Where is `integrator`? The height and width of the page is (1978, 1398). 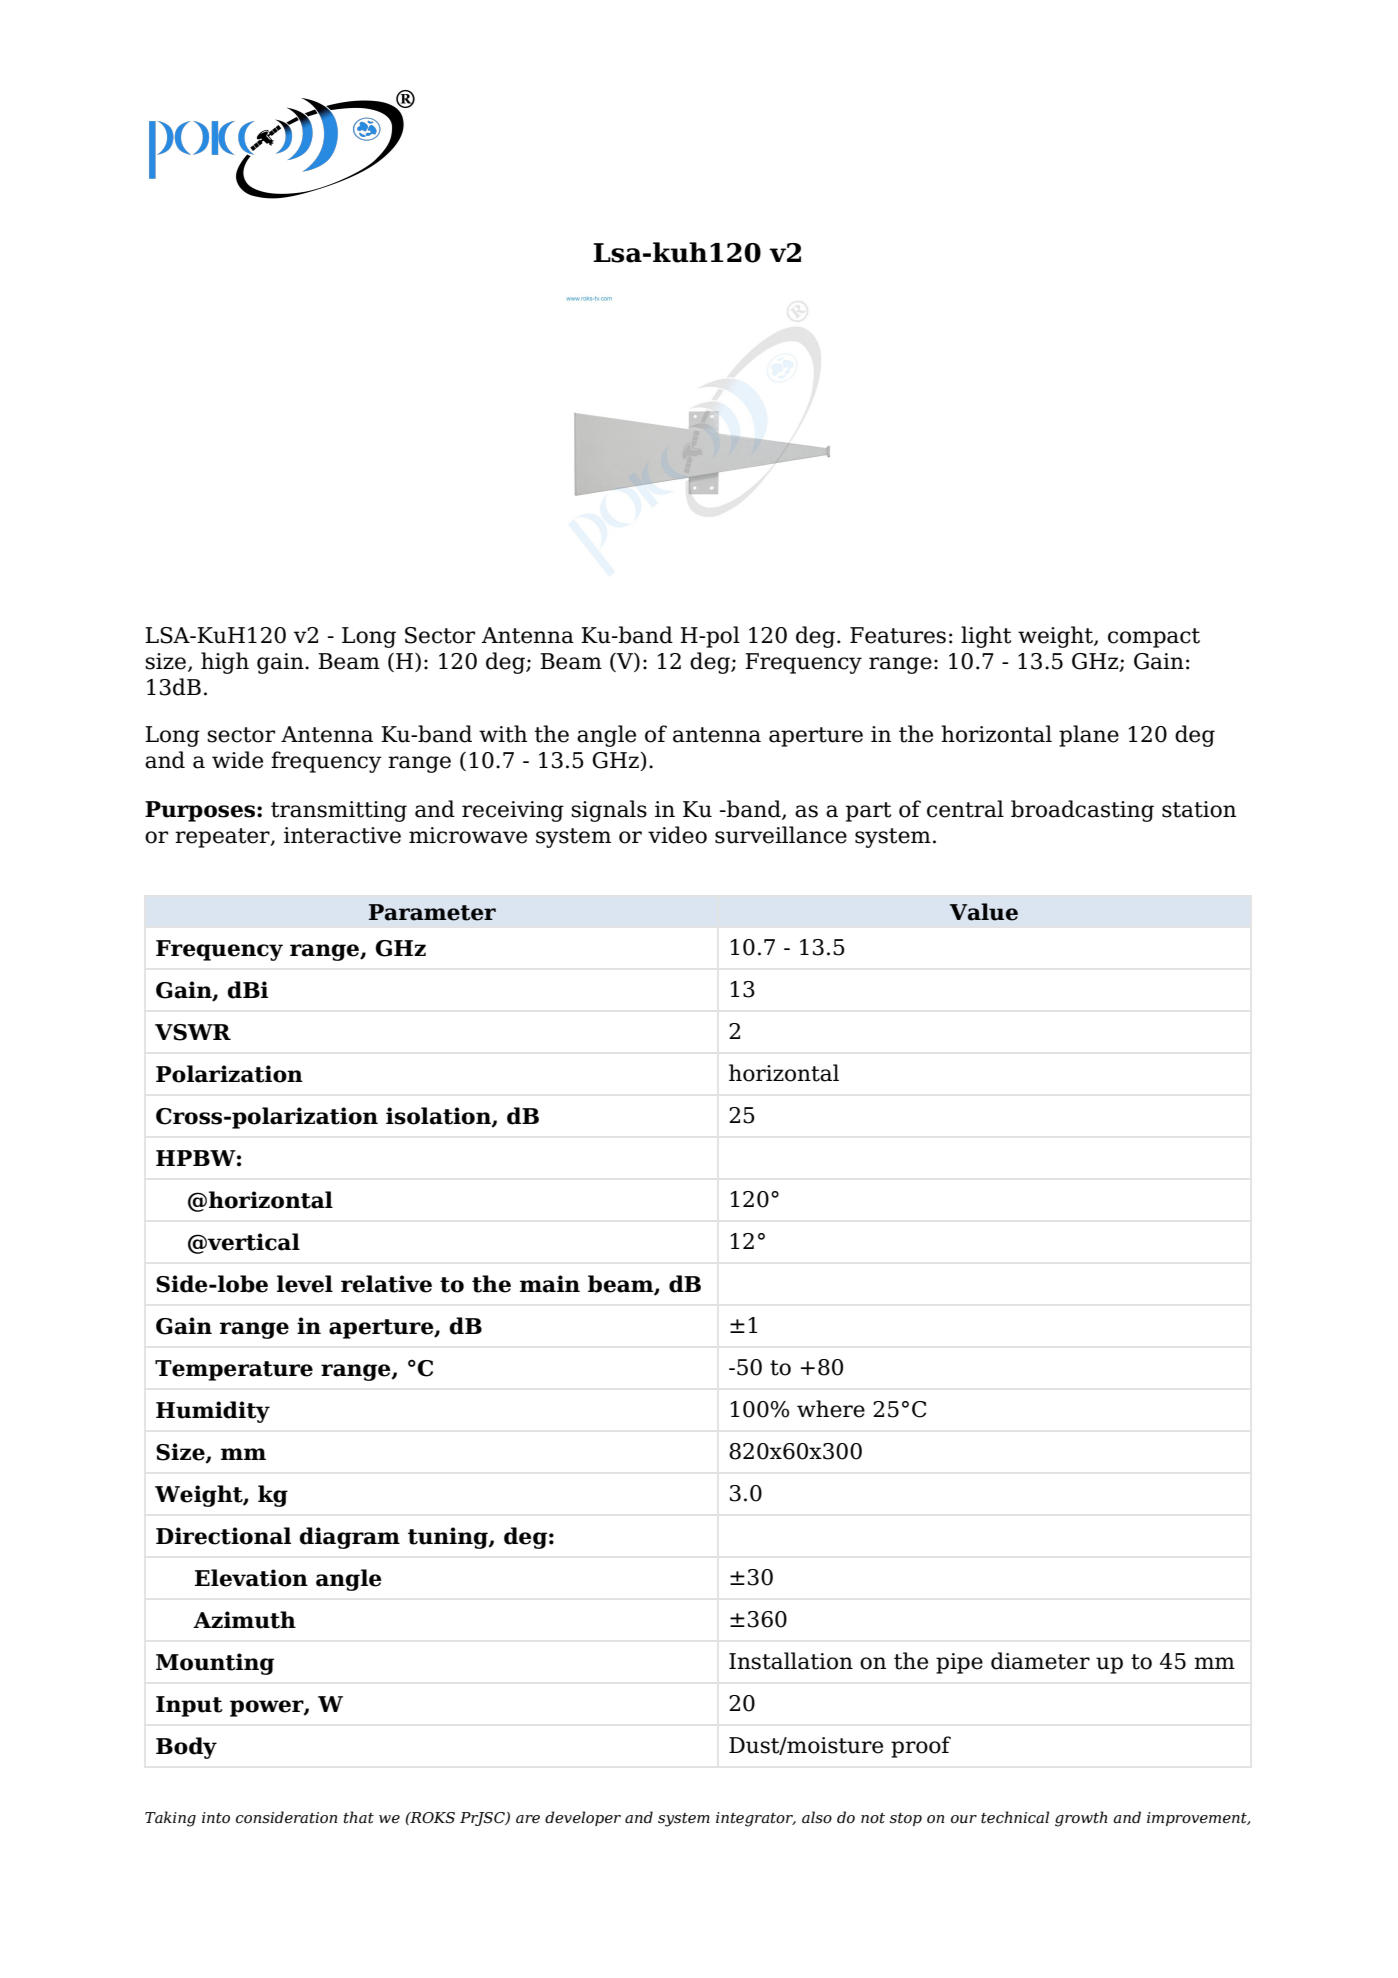
integrator is located at coordinates (756, 1819).
